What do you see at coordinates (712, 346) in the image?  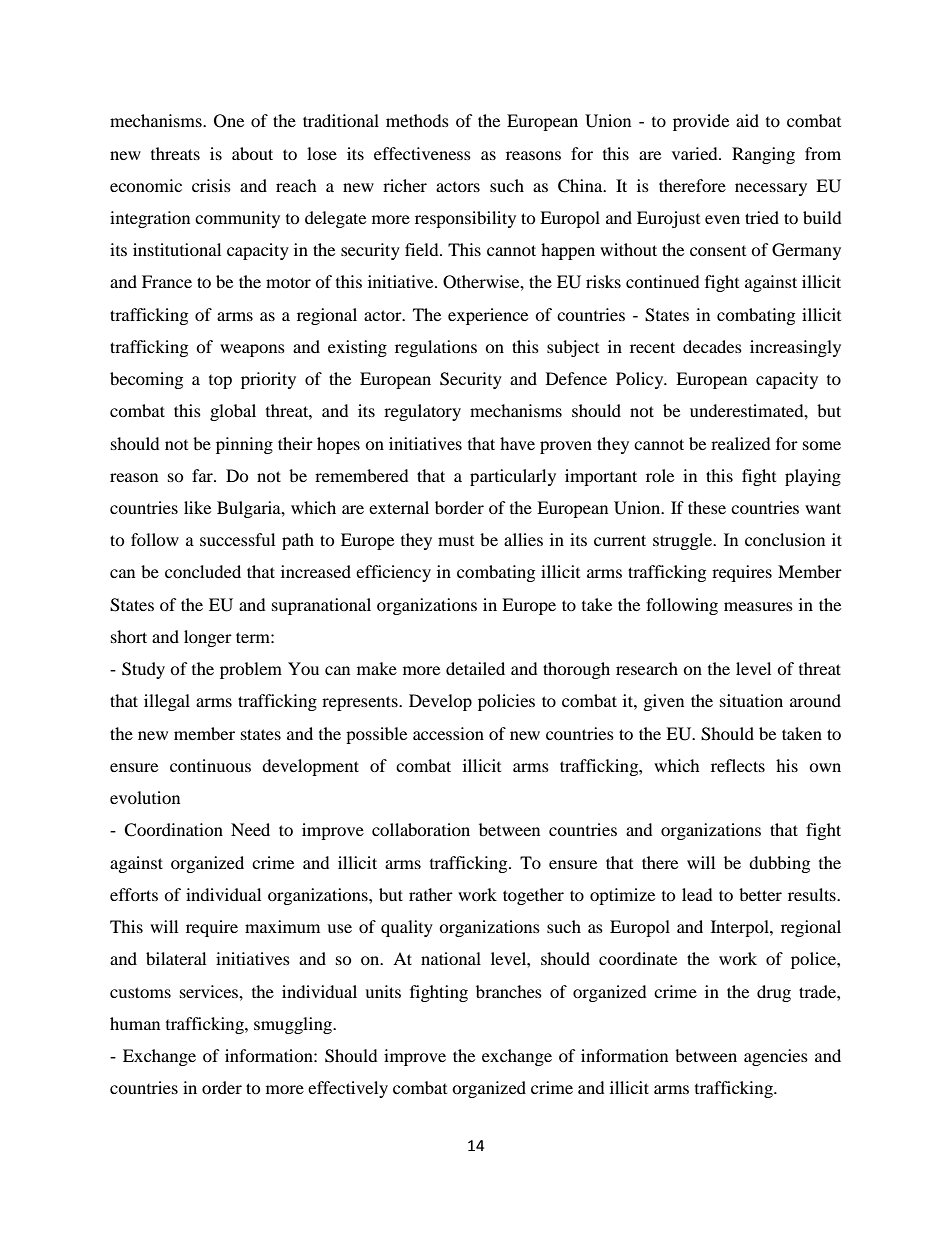 I see `decades` at bounding box center [712, 346].
